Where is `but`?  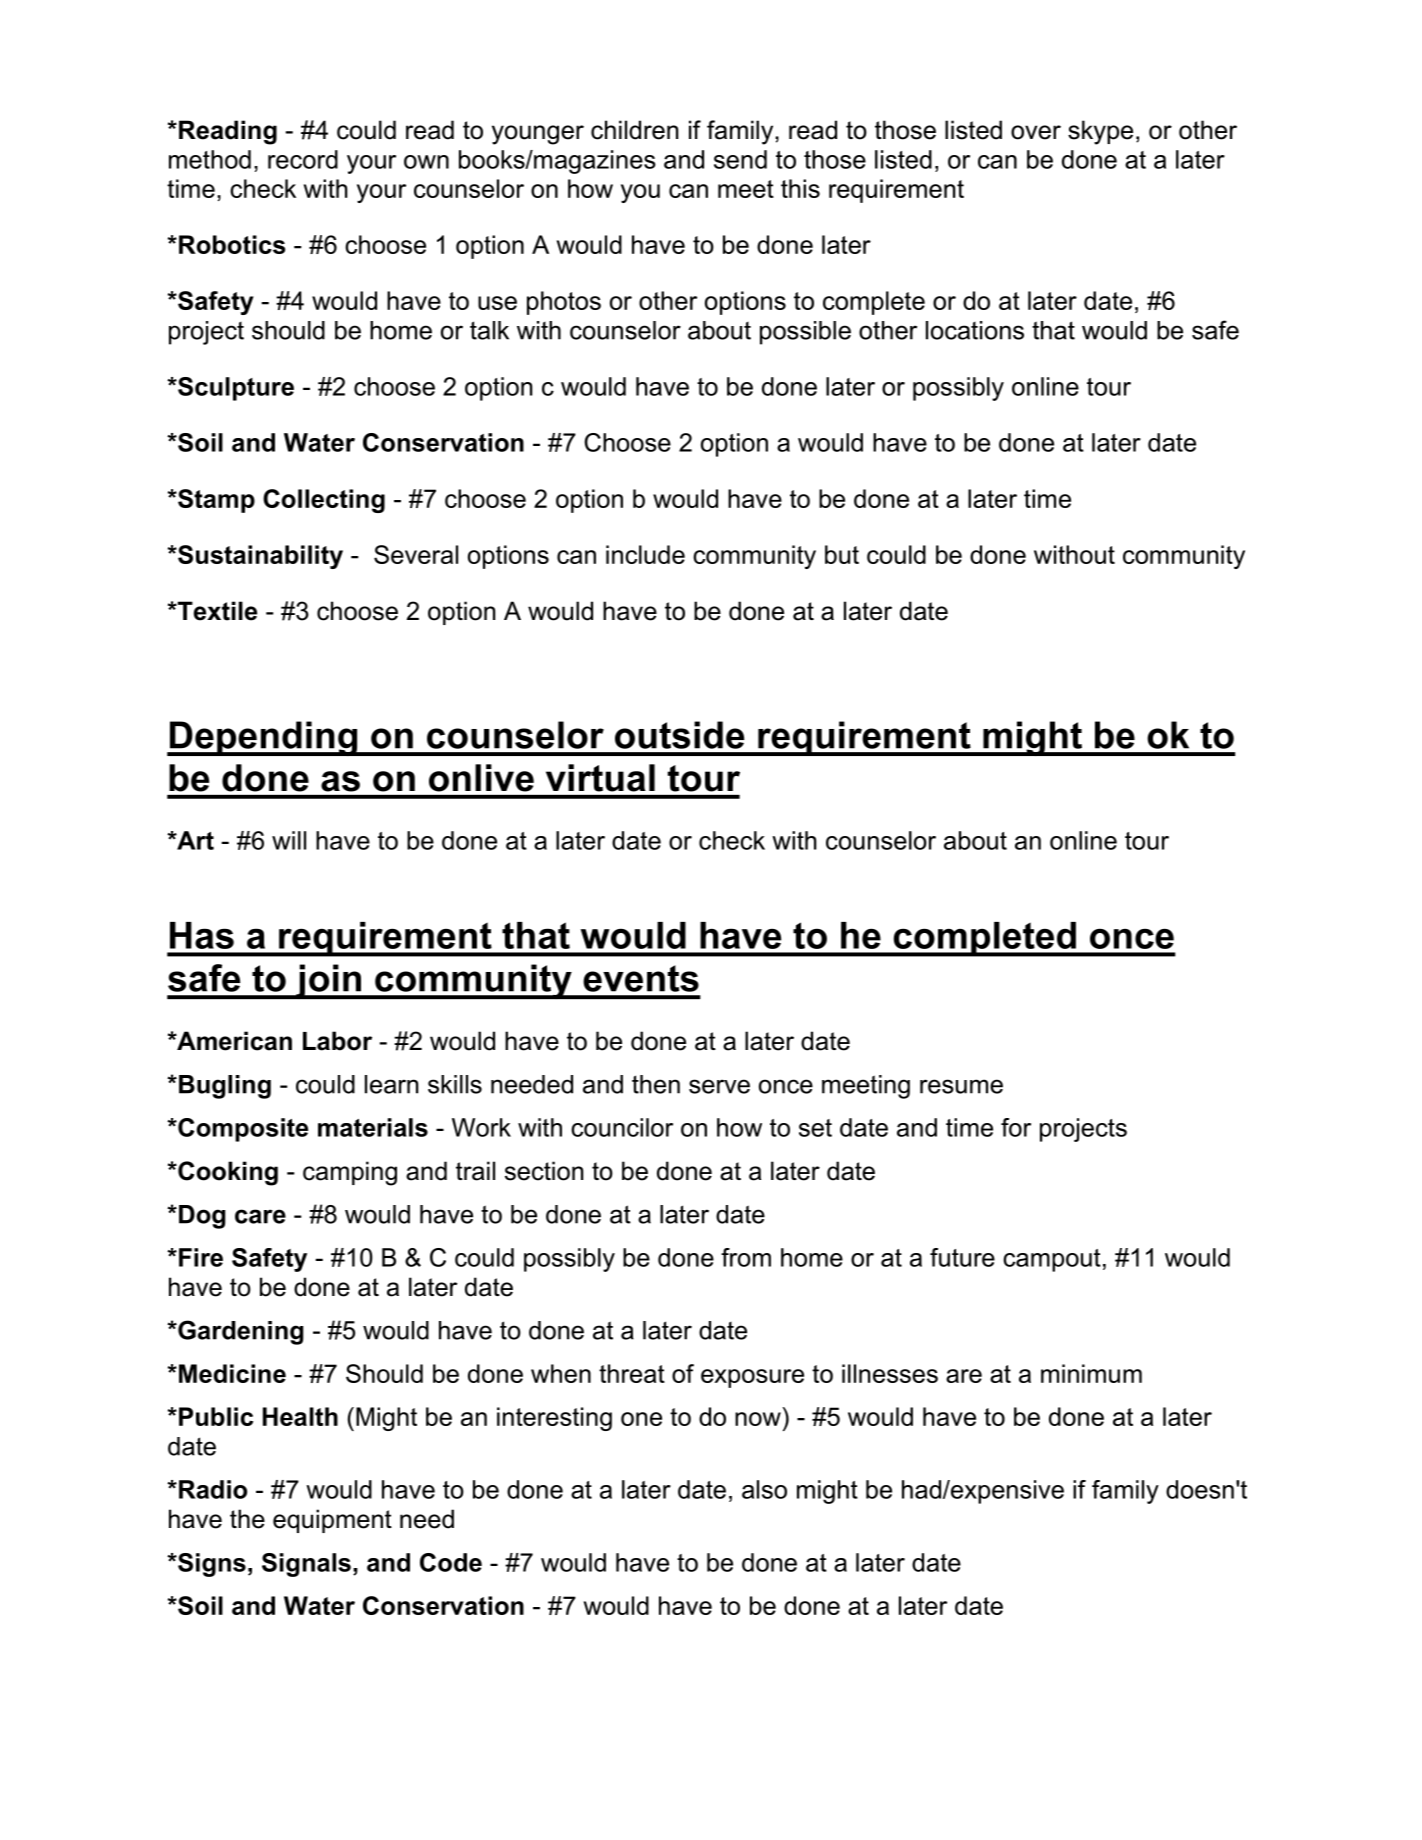 but is located at coordinates (842, 554).
